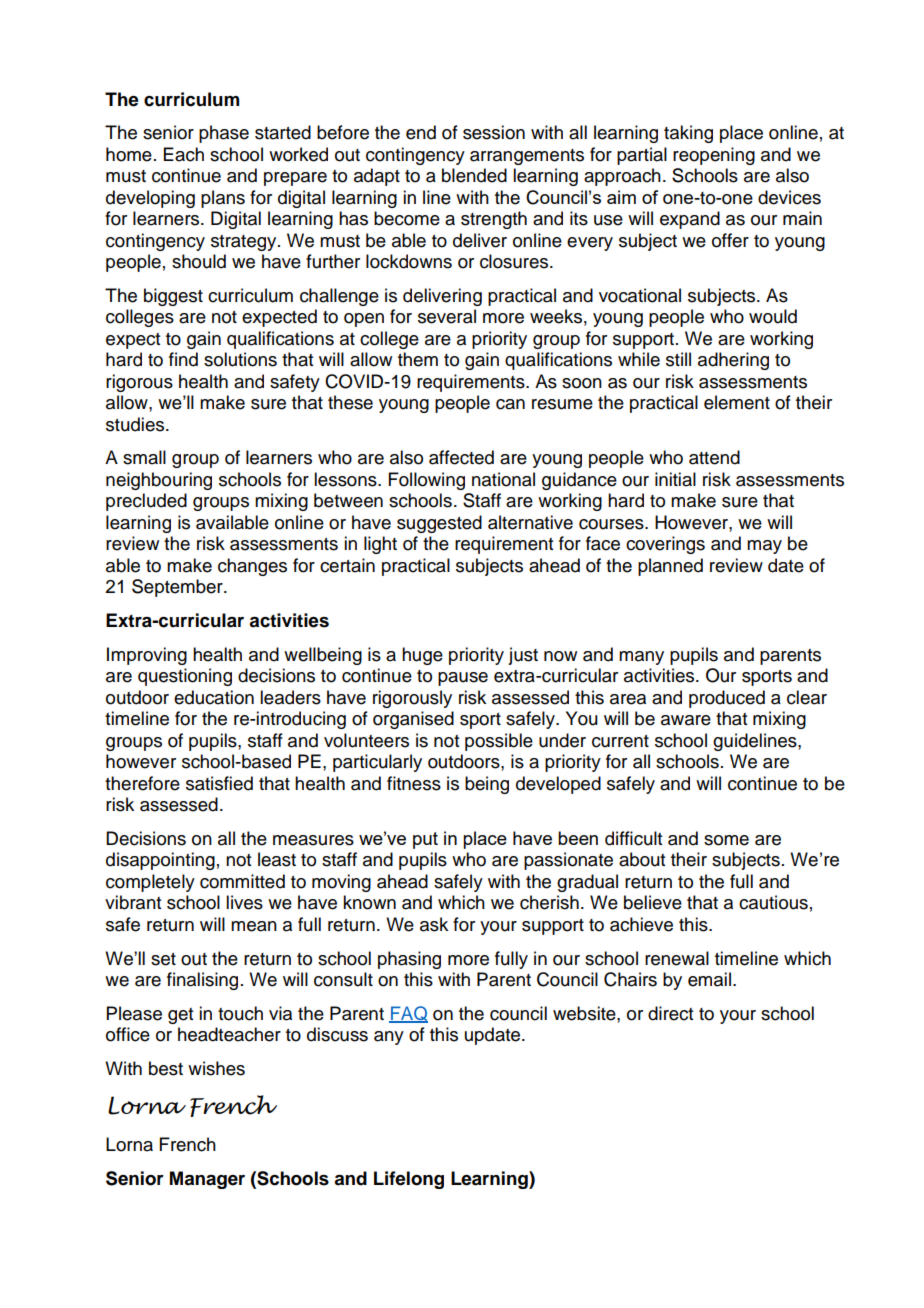 Image resolution: width=924 pixels, height=1308 pixels. What do you see at coordinates (474, 175) in the image?
I see `blended` at bounding box center [474, 175].
